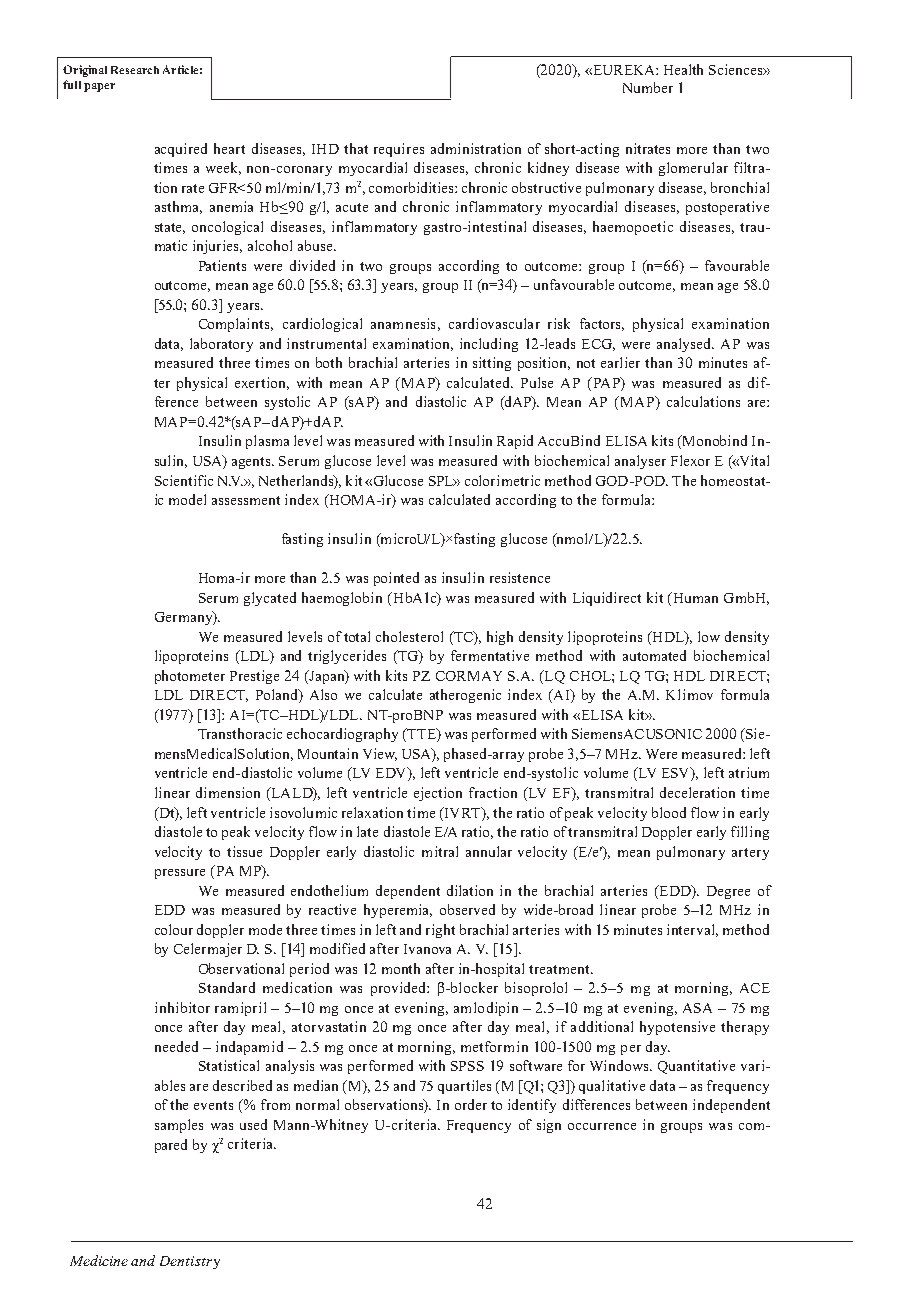 This image has height=1308, width=924. What do you see at coordinates (254, 677) in the image?
I see `Prestige` at bounding box center [254, 677].
